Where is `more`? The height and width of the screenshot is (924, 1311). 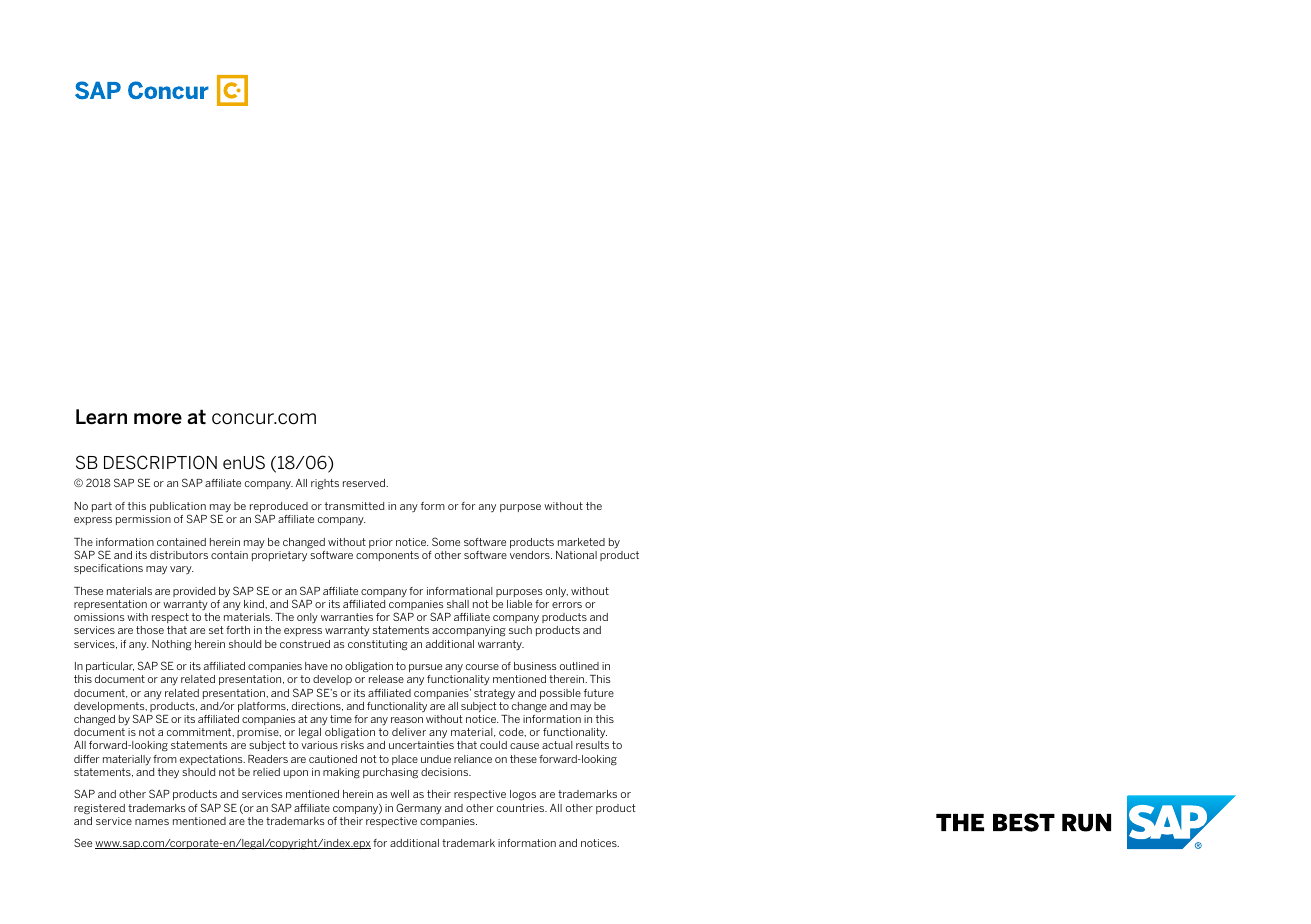 more is located at coordinates (158, 419).
